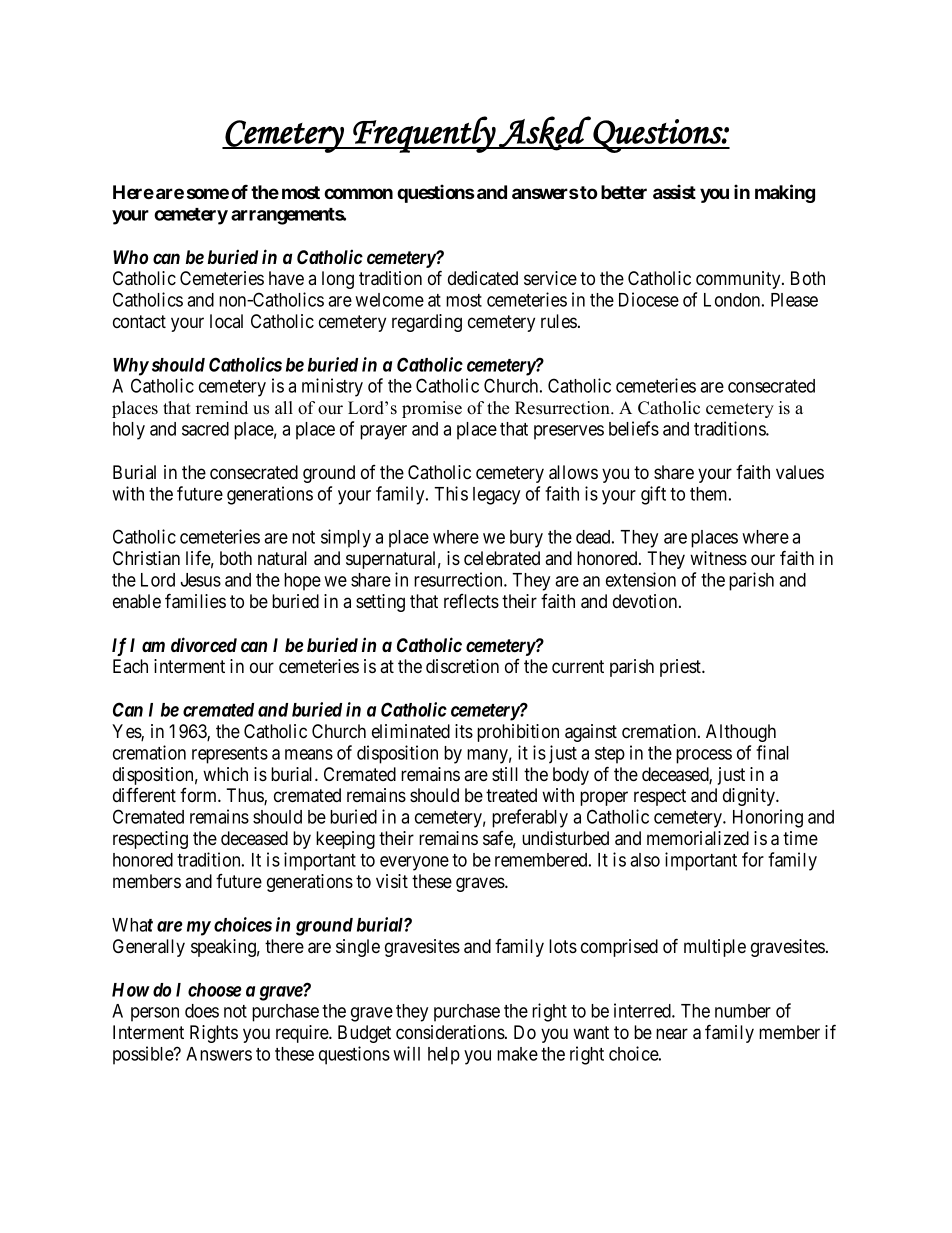 This document has width=952, height=1233. I want to click on families, so click(195, 601).
